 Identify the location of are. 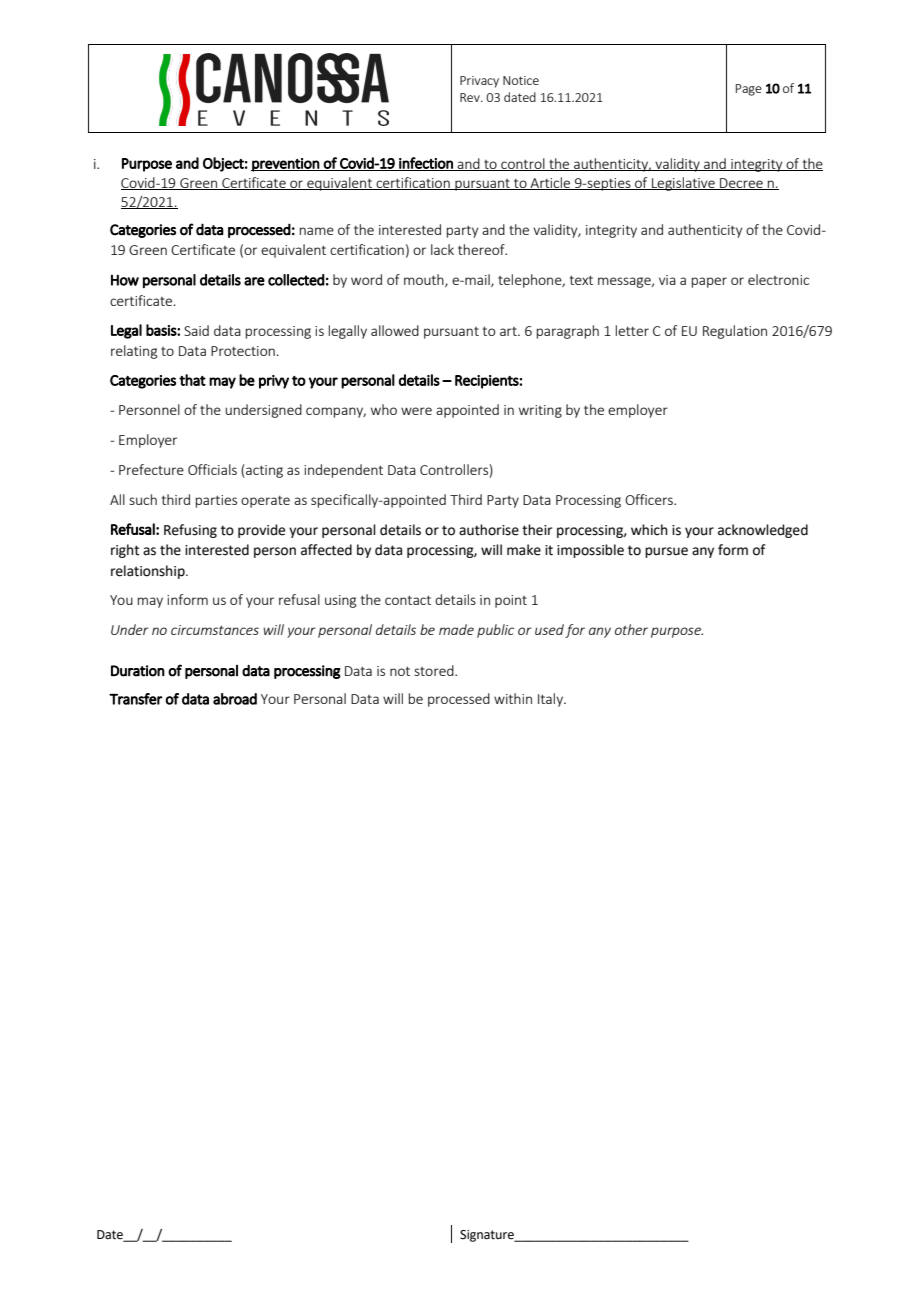
(254, 281).
